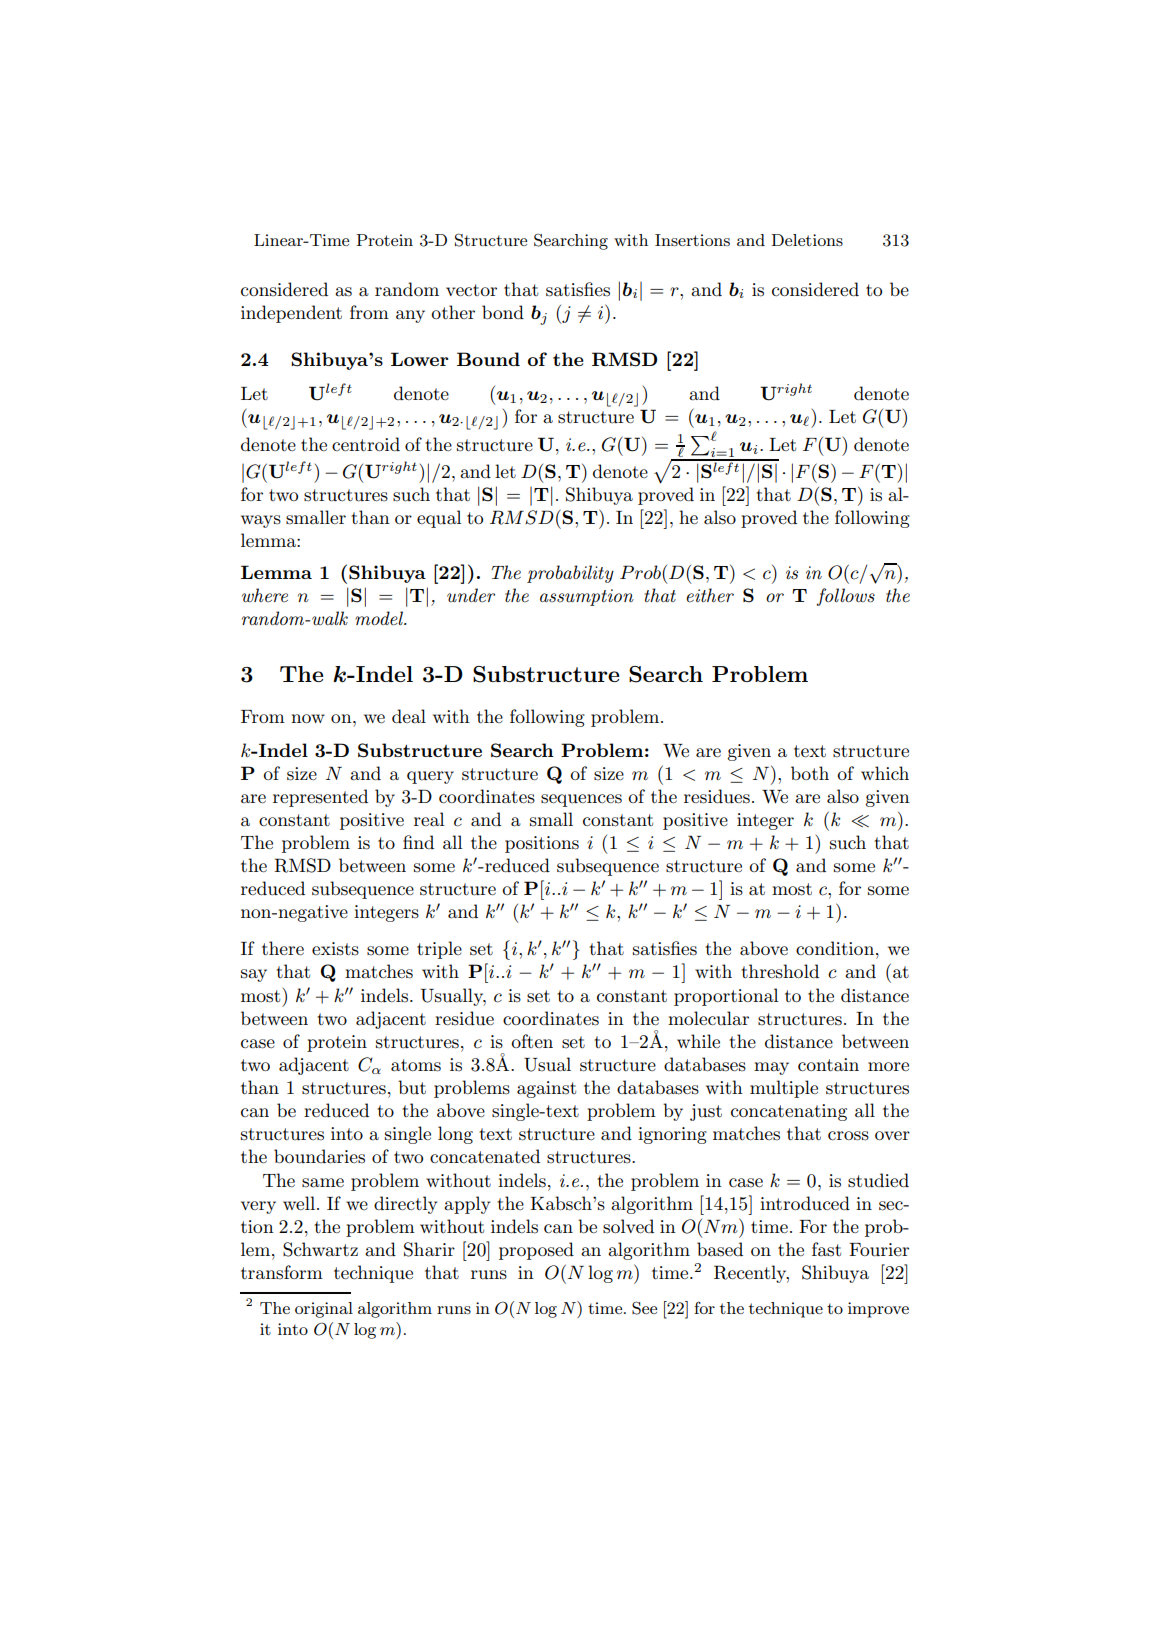  Describe the element at coordinates (439, 950) in the document. I see `triple` at that location.
